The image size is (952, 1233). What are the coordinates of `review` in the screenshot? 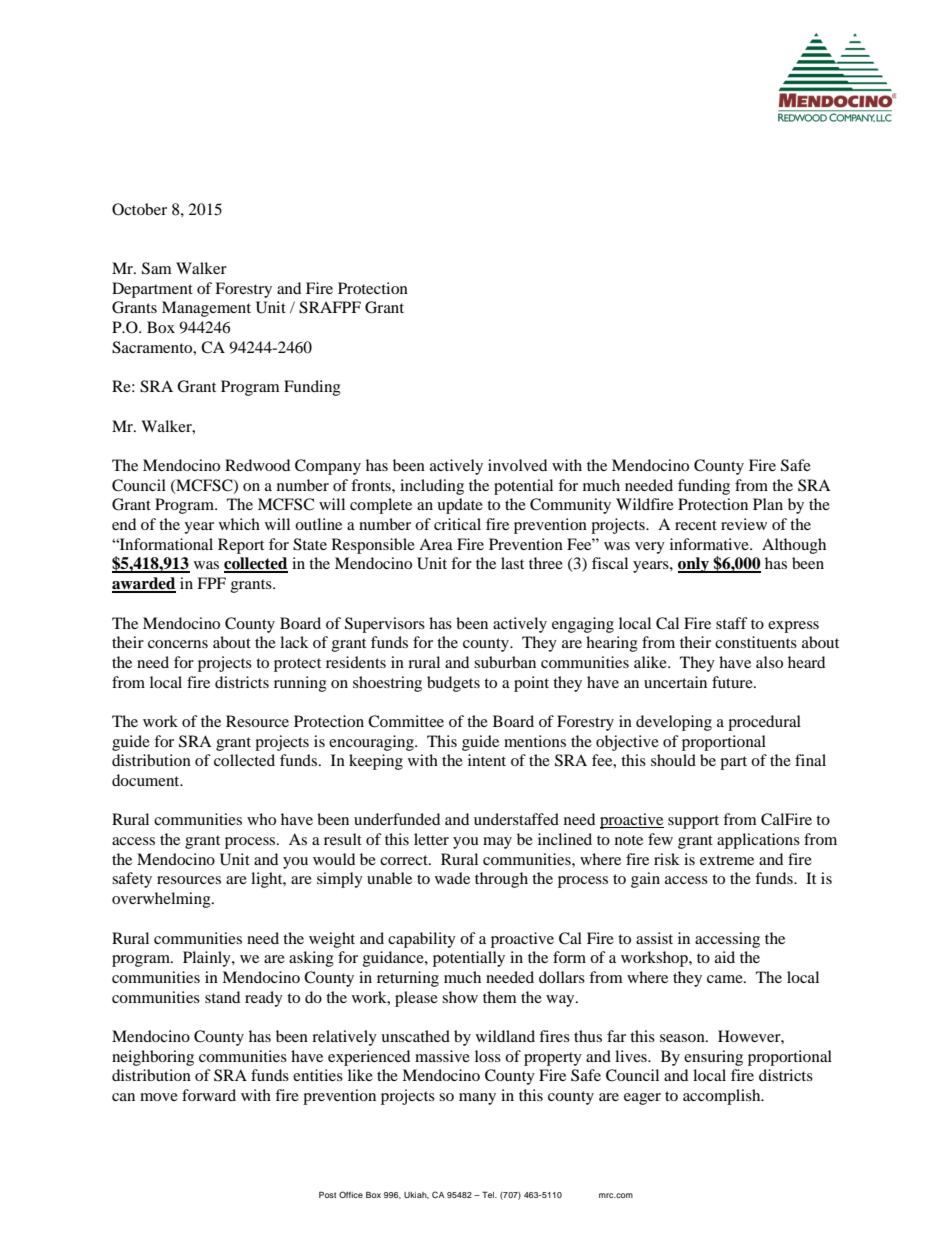 It's located at (744, 524).
